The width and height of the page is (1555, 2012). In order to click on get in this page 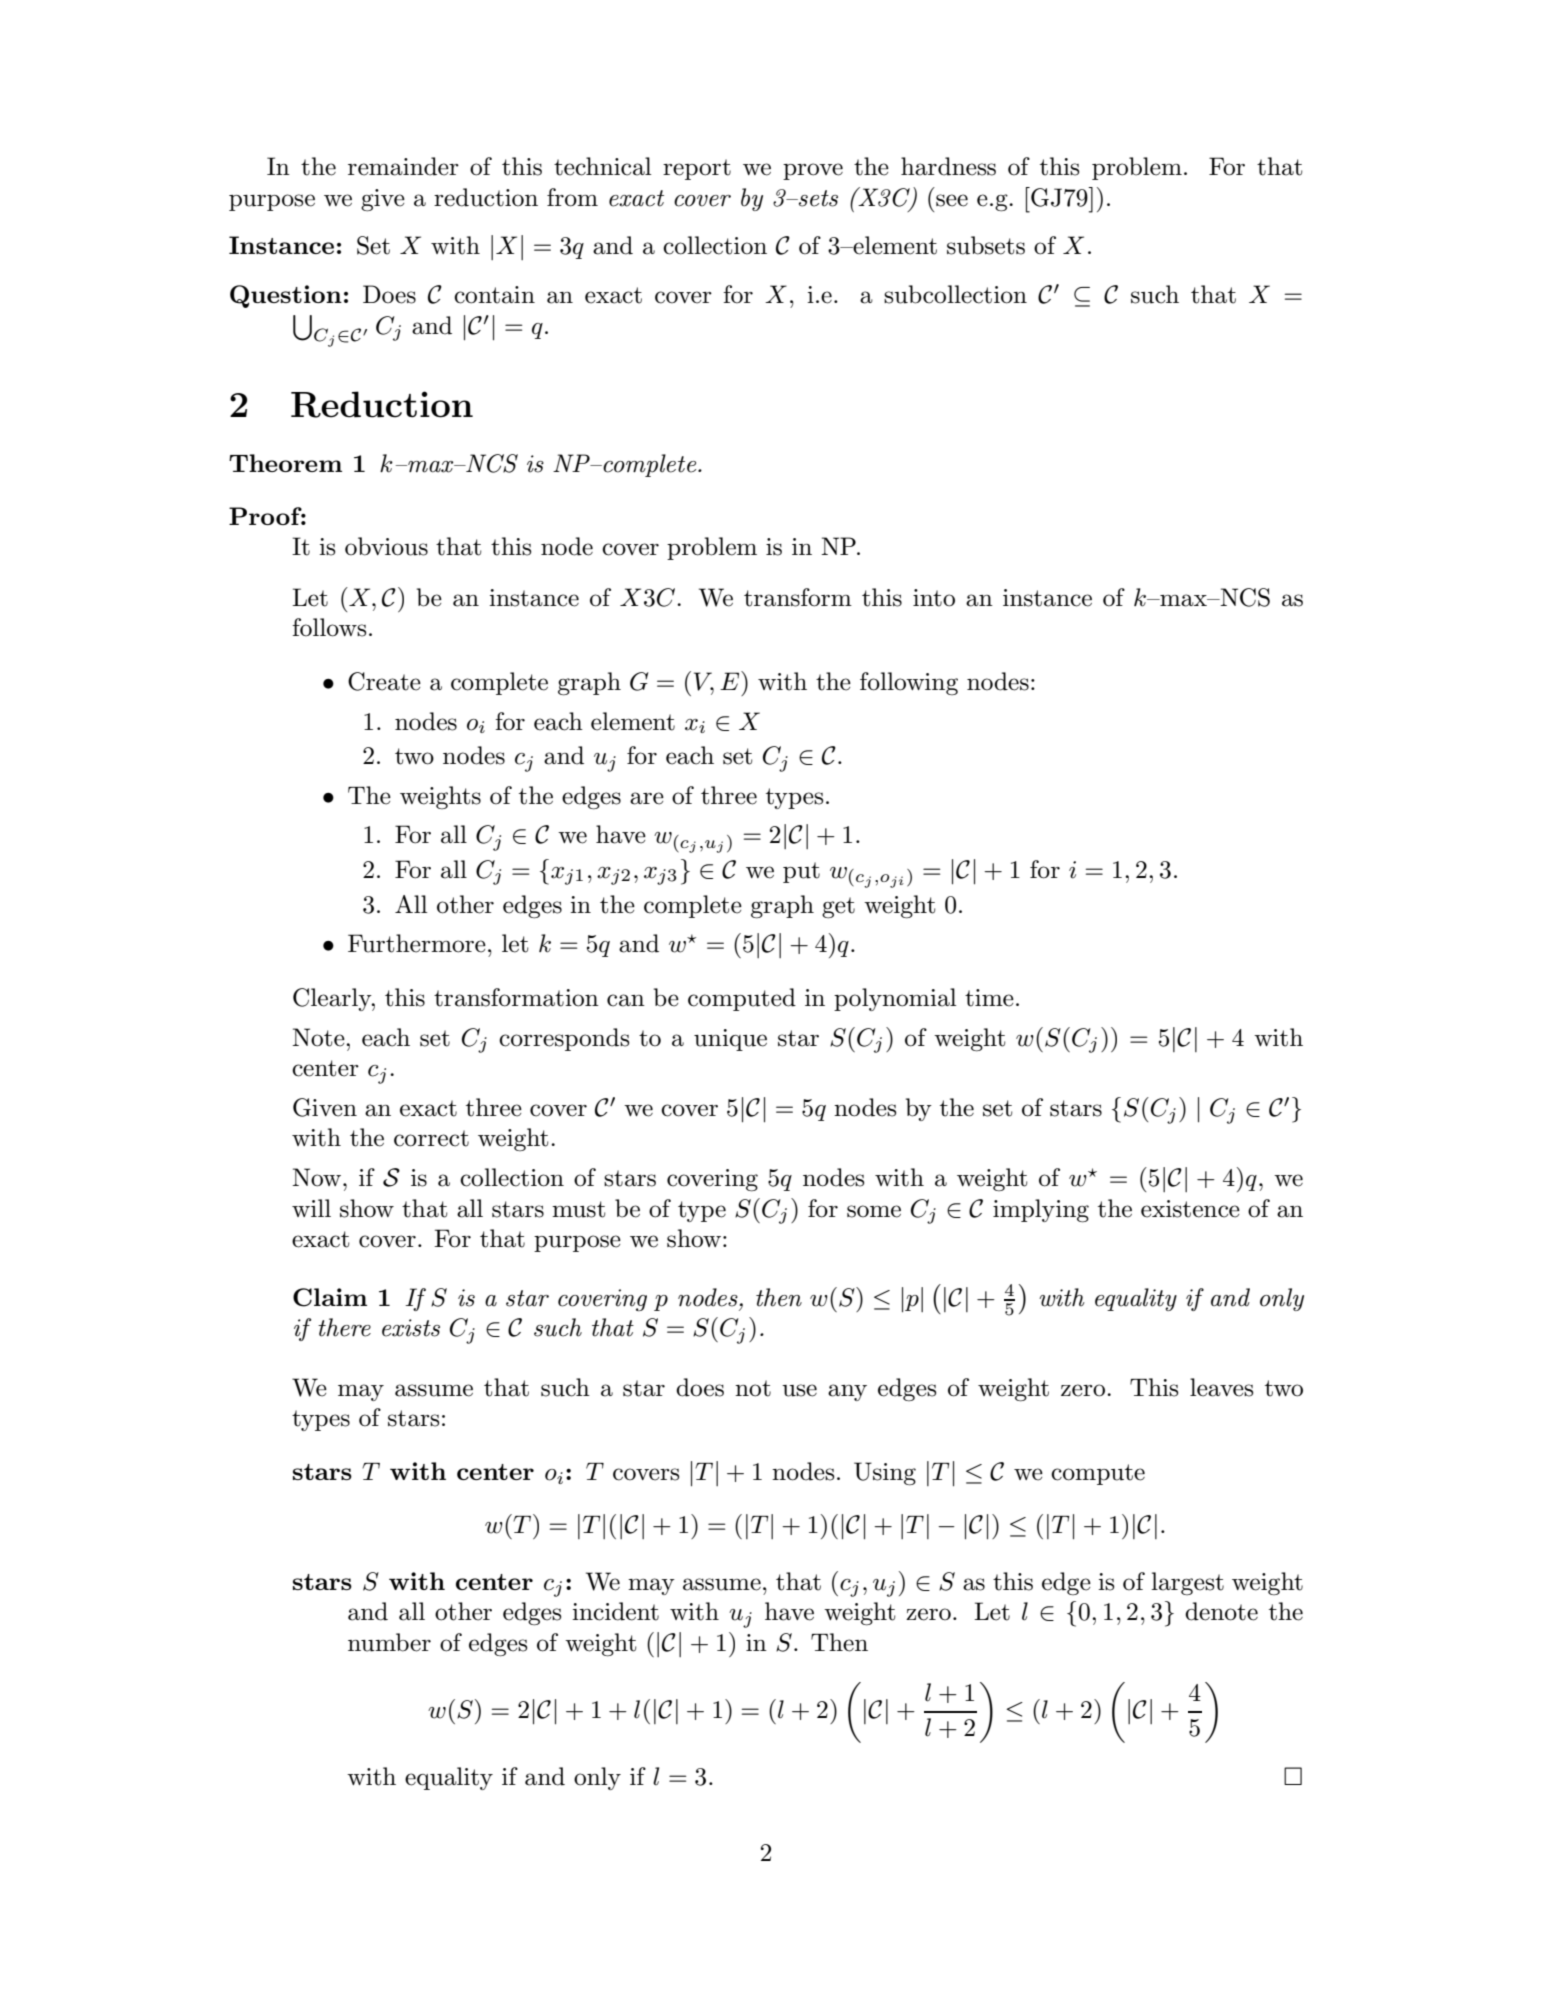, I will do `click(838, 908)`.
